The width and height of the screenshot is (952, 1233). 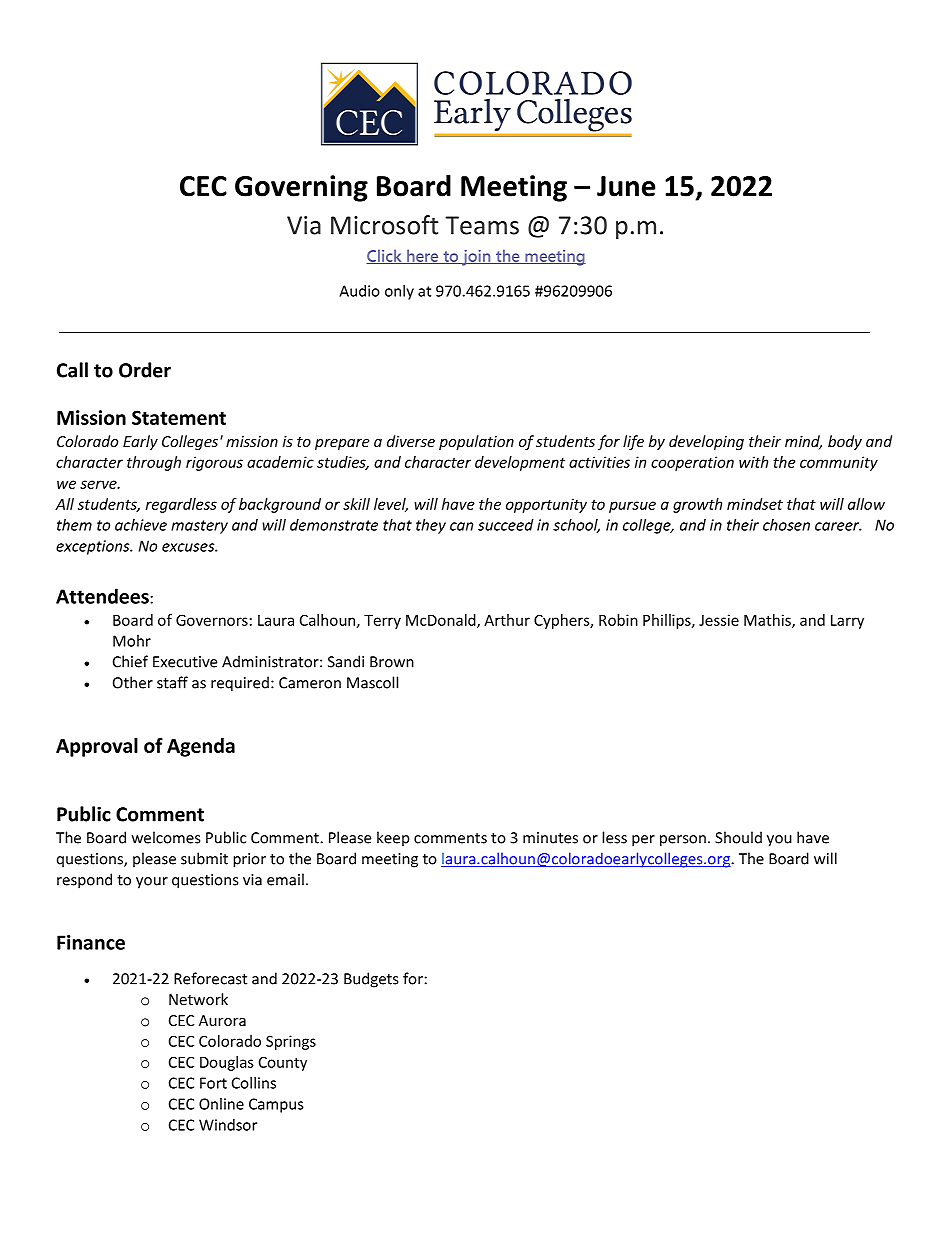 I want to click on Fort, so click(x=213, y=1083).
